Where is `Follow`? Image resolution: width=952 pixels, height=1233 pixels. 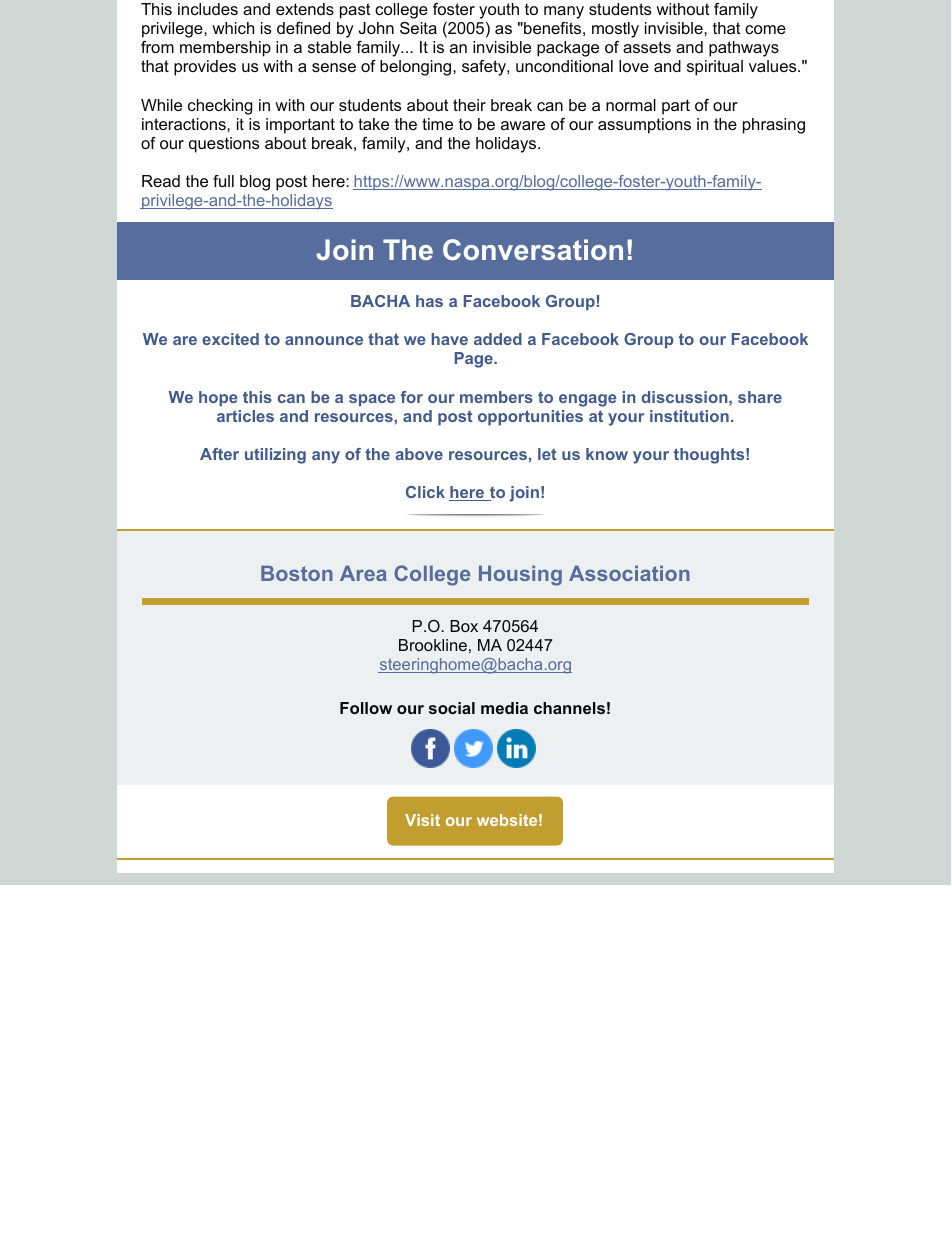 Follow is located at coordinates (366, 708).
